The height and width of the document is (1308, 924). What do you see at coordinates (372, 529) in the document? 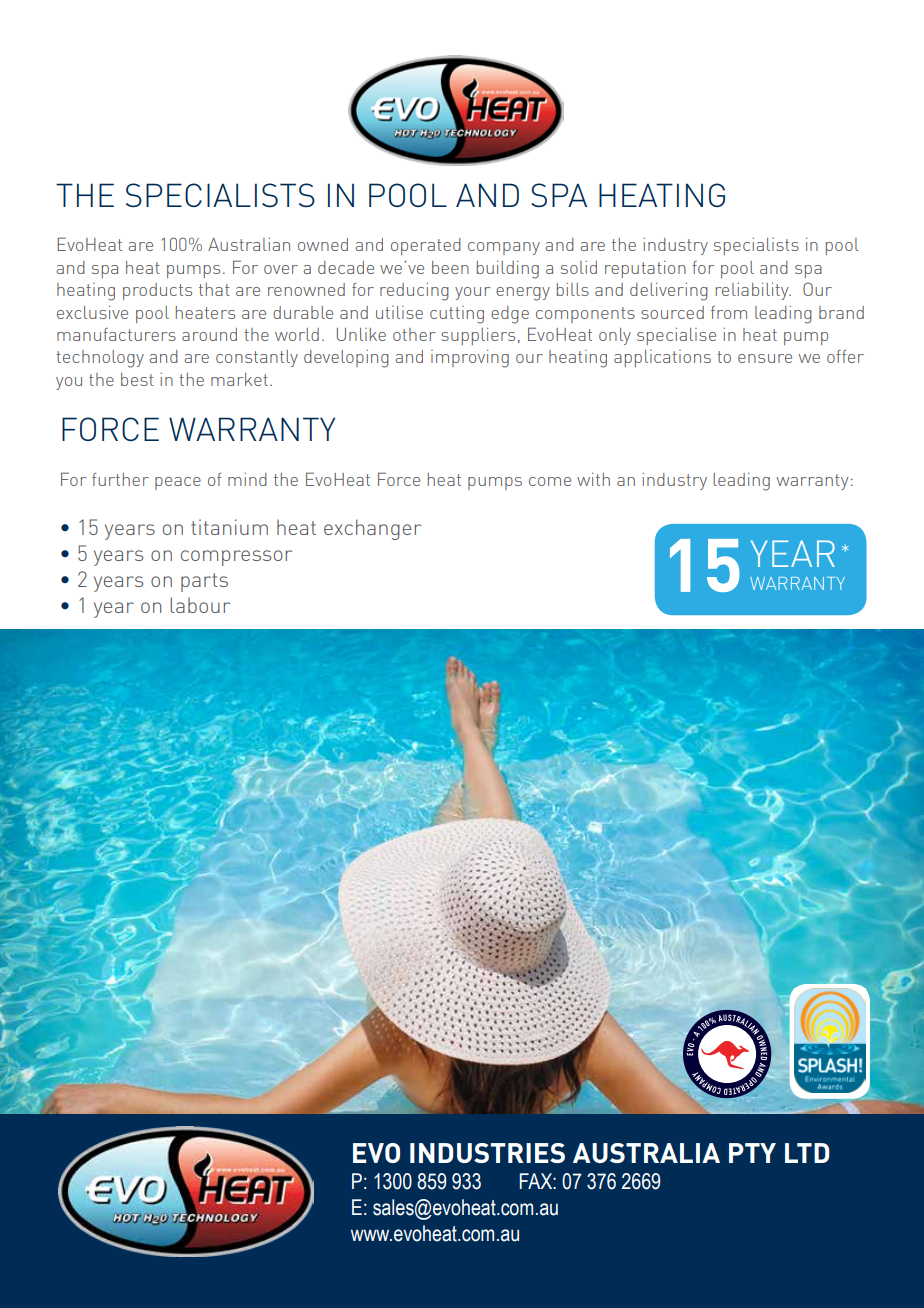
I see `exchanger` at bounding box center [372, 529].
